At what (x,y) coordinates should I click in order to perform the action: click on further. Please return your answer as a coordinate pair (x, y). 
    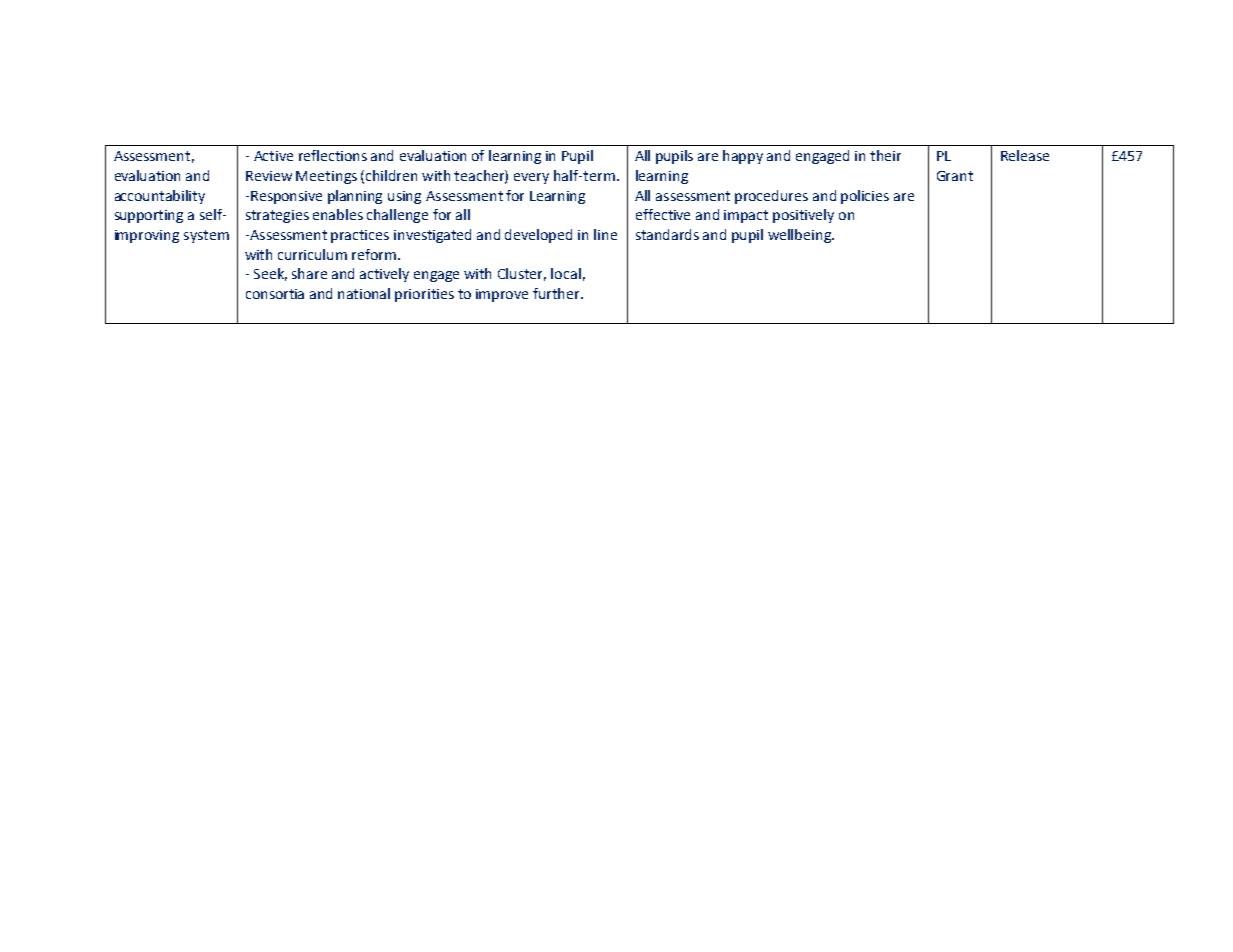
    Looking at the image, I should click on (557, 293).
